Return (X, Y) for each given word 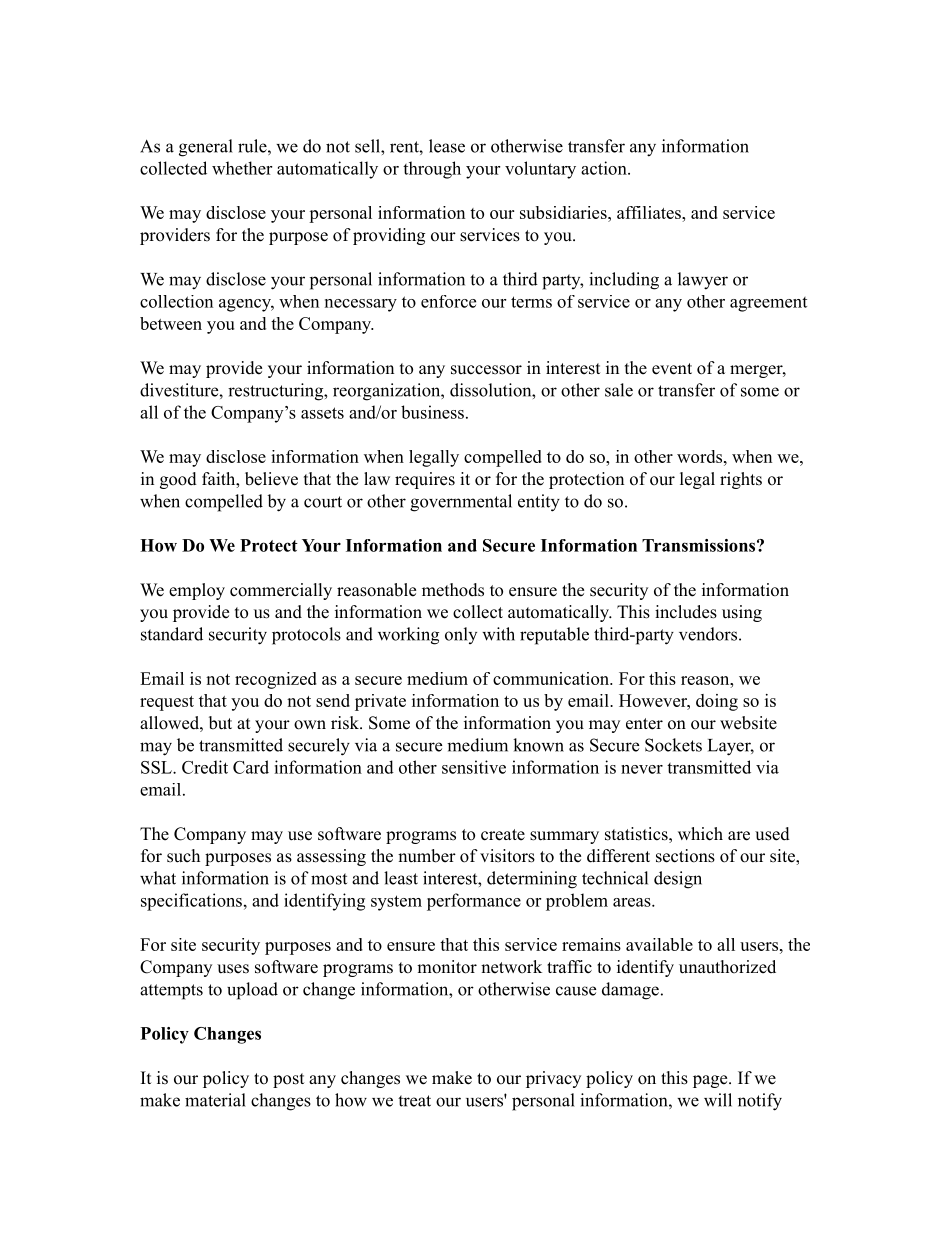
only (461, 635)
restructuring (276, 392)
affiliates (650, 212)
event (672, 369)
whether (242, 168)
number (427, 856)
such (183, 856)
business (432, 412)
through (432, 170)
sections (685, 856)
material (215, 1100)
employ (197, 591)
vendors (708, 634)
